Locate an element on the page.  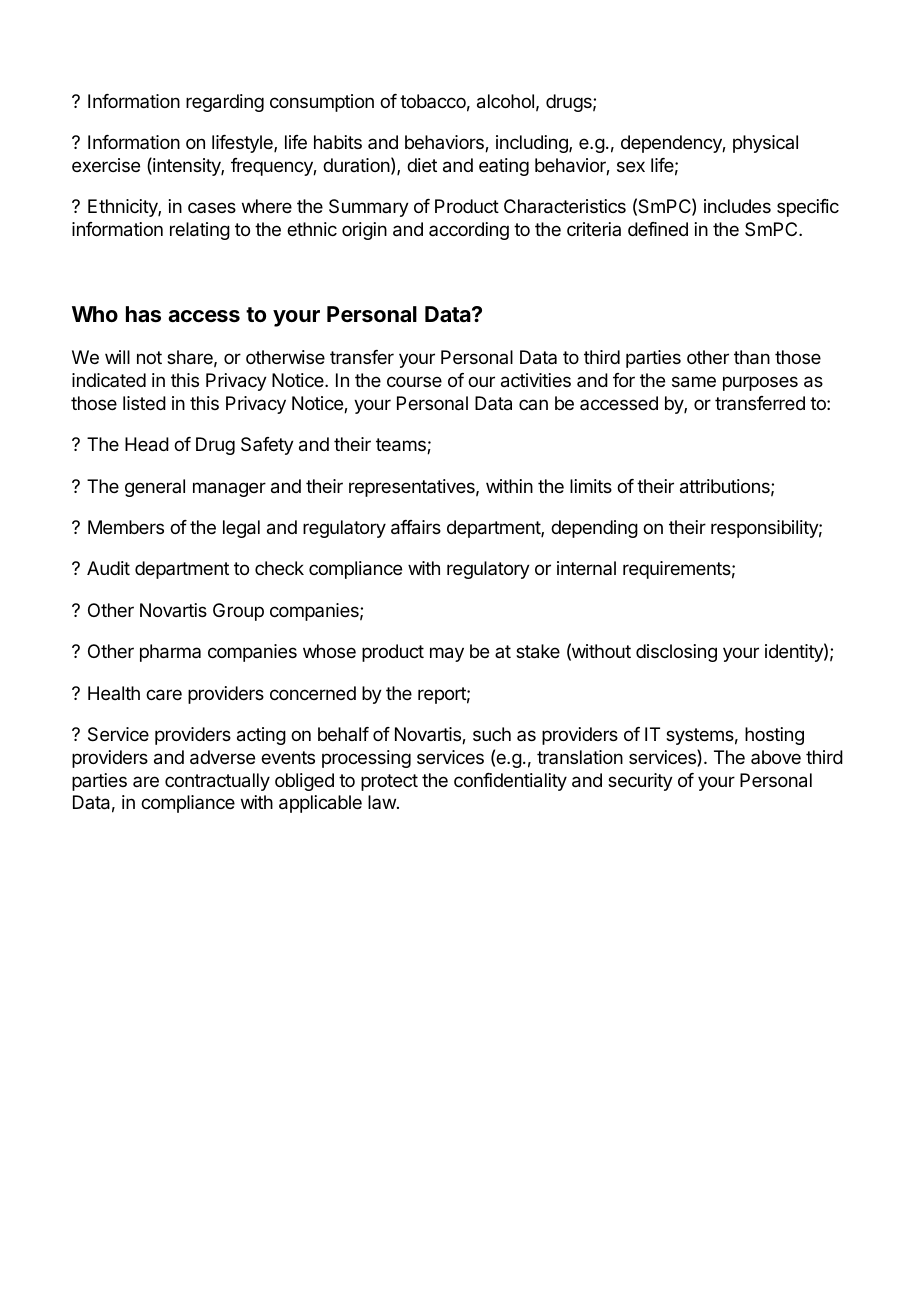
above is located at coordinates (776, 757).
